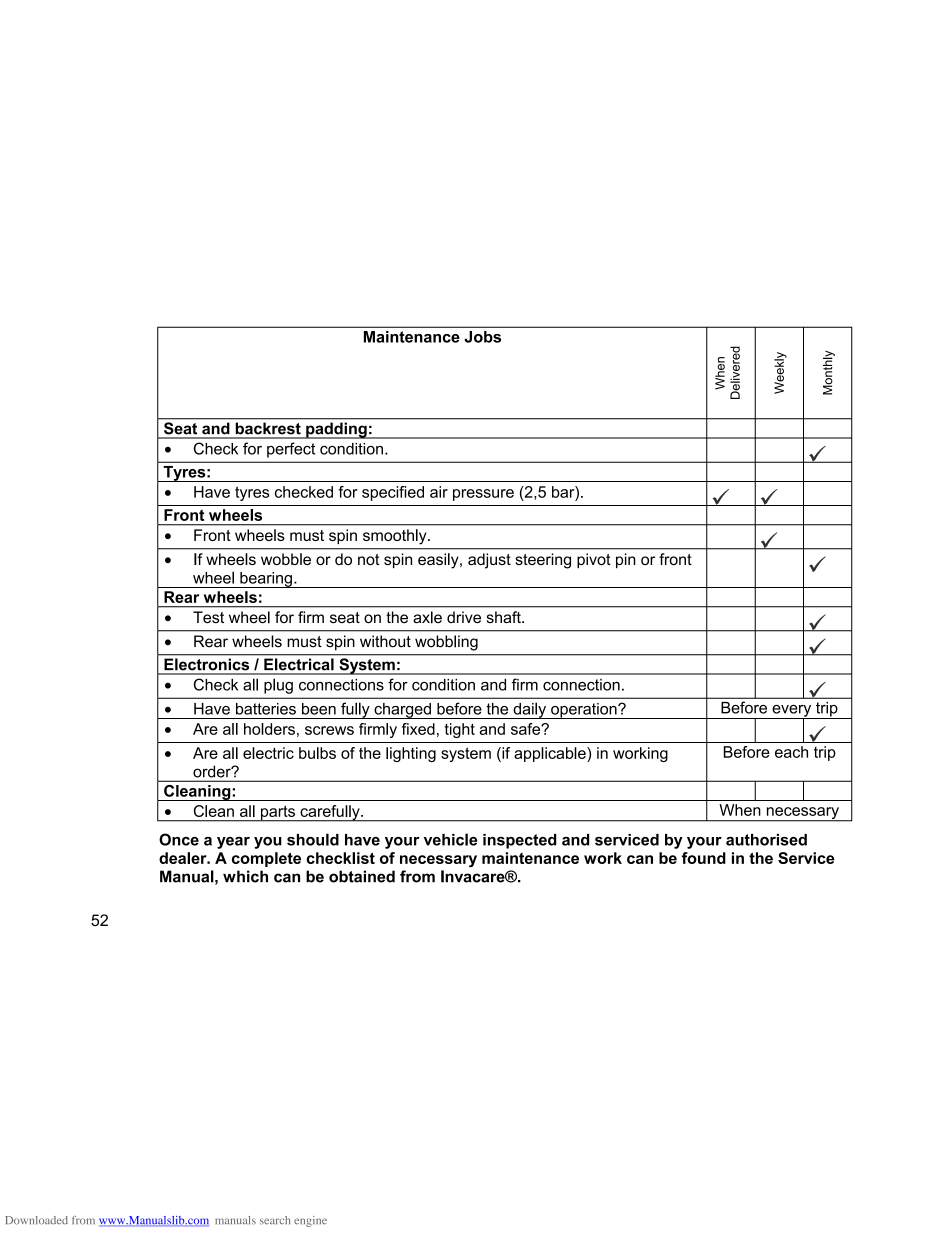 The width and height of the screenshot is (952, 1233). I want to click on pressure, so click(483, 495).
